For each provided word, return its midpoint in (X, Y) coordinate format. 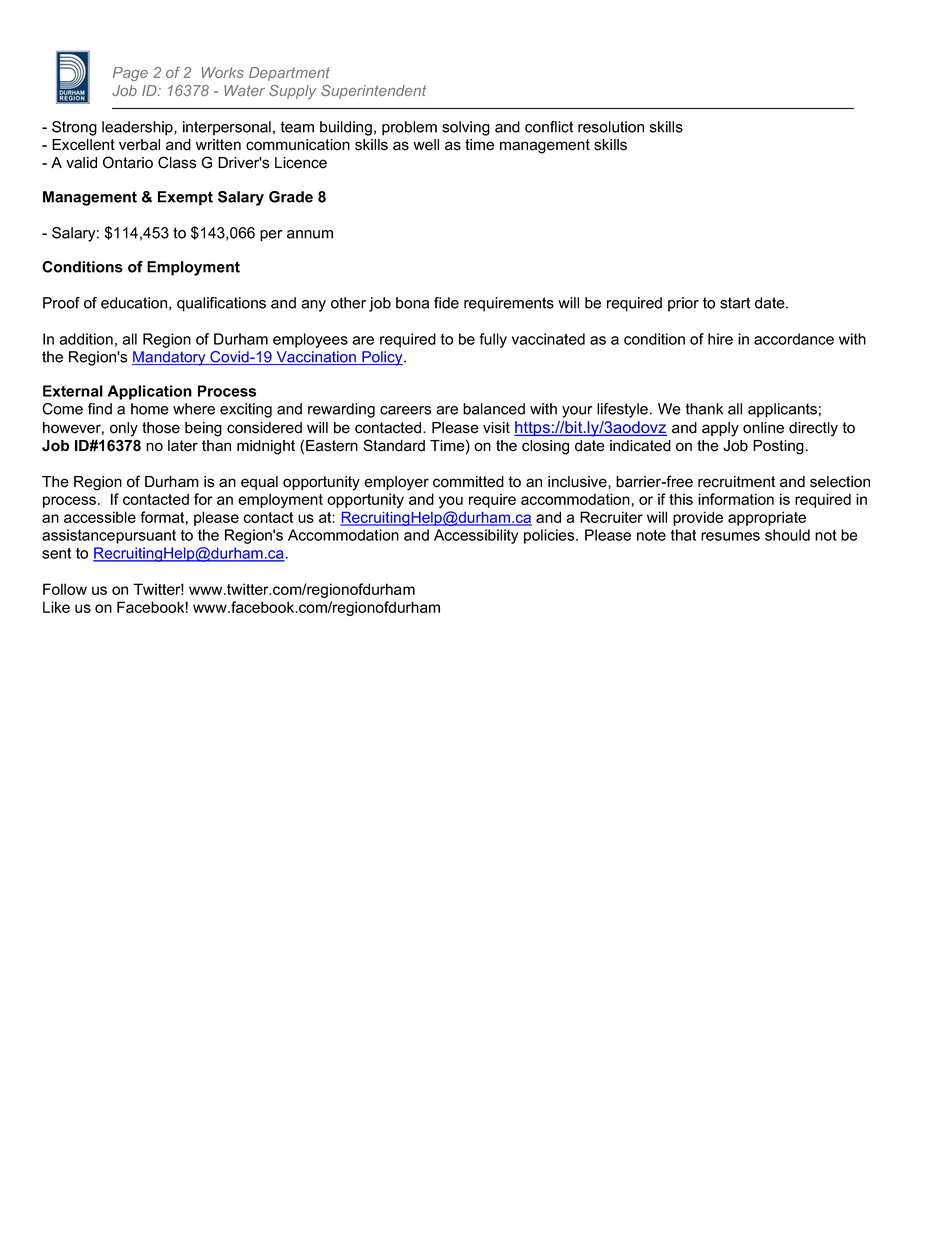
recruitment (736, 482)
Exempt (185, 198)
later (183, 446)
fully (493, 340)
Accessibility (476, 536)
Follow (65, 589)
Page (130, 74)
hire (720, 339)
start (735, 303)
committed (468, 482)
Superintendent (373, 92)
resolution (611, 127)
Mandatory (170, 358)
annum (310, 234)
